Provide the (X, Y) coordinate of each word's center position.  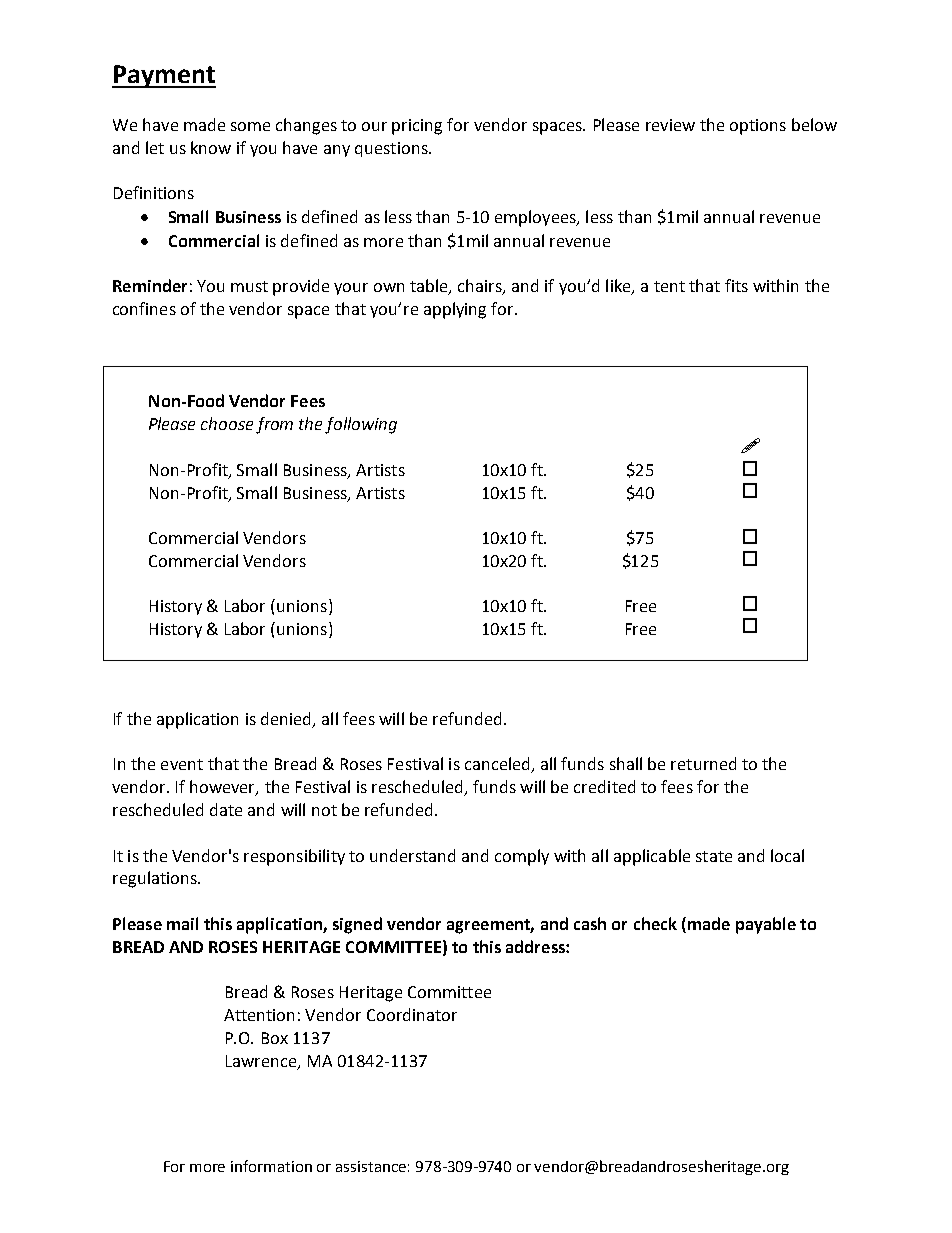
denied (287, 719)
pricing (417, 127)
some (250, 126)
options (758, 127)
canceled (498, 765)
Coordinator (412, 1014)
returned (703, 763)
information (271, 1166)
